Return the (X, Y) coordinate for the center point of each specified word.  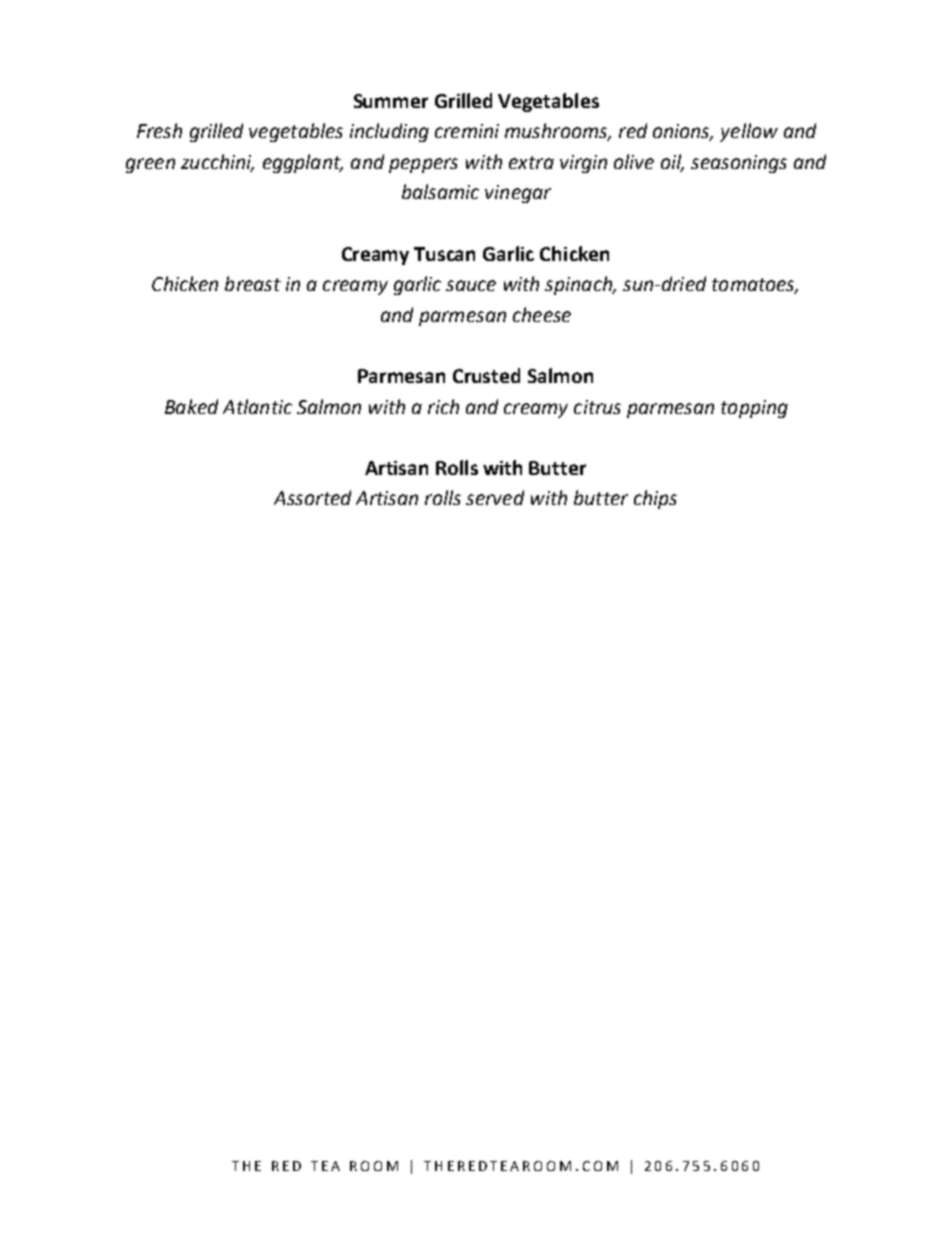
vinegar (518, 194)
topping (754, 409)
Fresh (159, 130)
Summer (391, 101)
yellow (749, 132)
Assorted (312, 497)
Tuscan (444, 254)
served (495, 497)
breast (253, 283)
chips (655, 499)
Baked (191, 406)
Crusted (486, 375)
